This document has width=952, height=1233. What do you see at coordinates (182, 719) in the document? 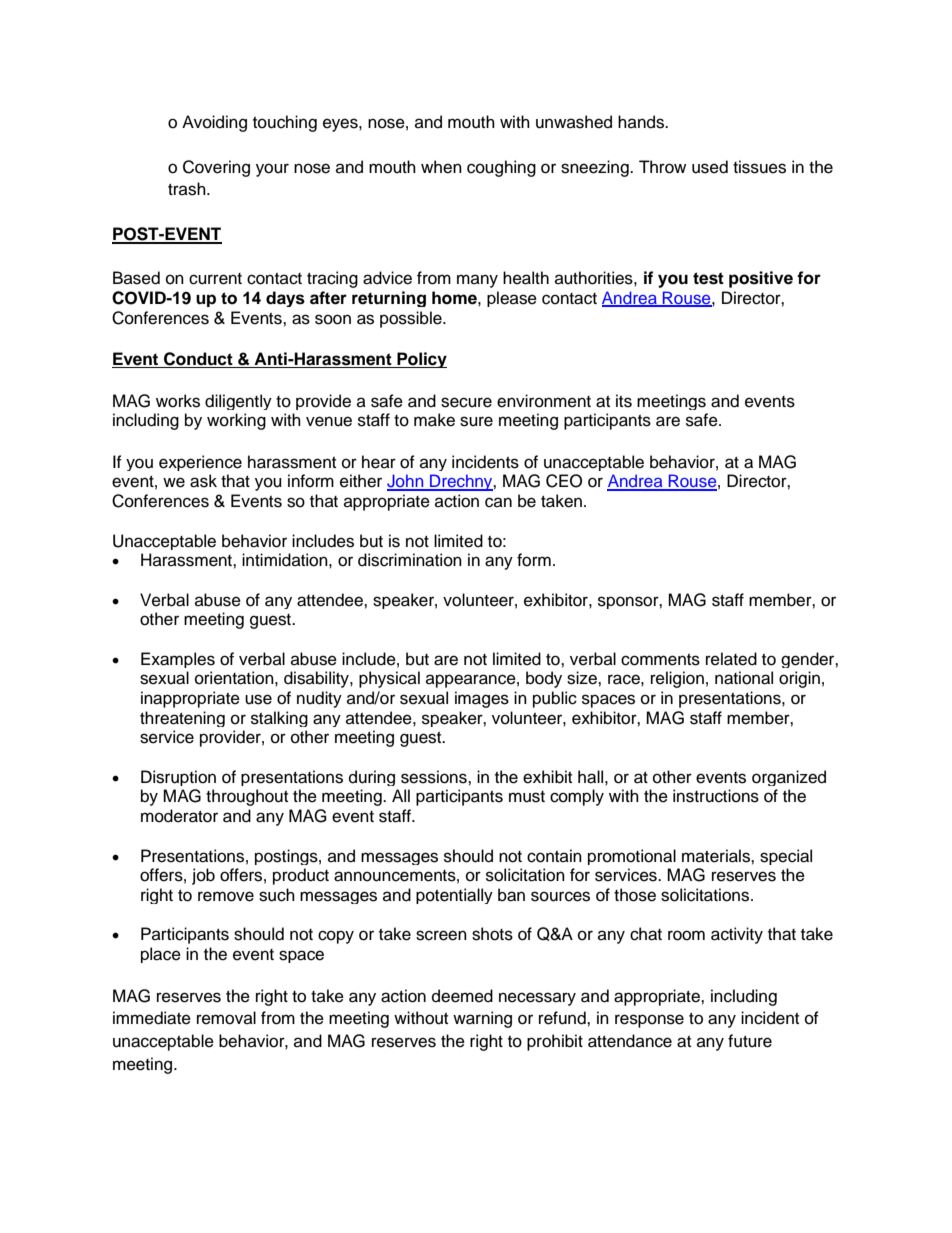
I see `threatening` at bounding box center [182, 719].
